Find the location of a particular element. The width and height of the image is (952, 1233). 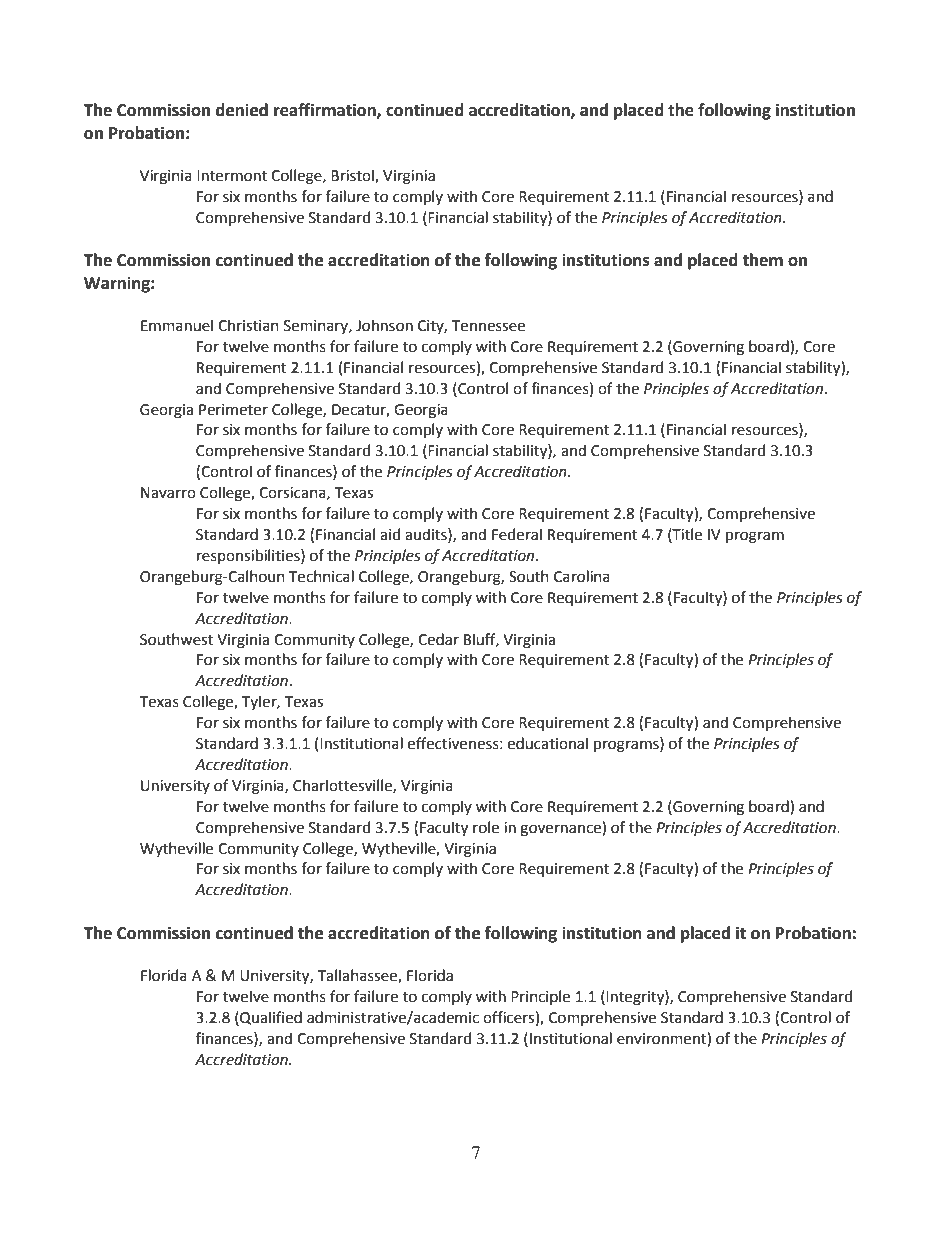

Federal is located at coordinates (517, 534).
